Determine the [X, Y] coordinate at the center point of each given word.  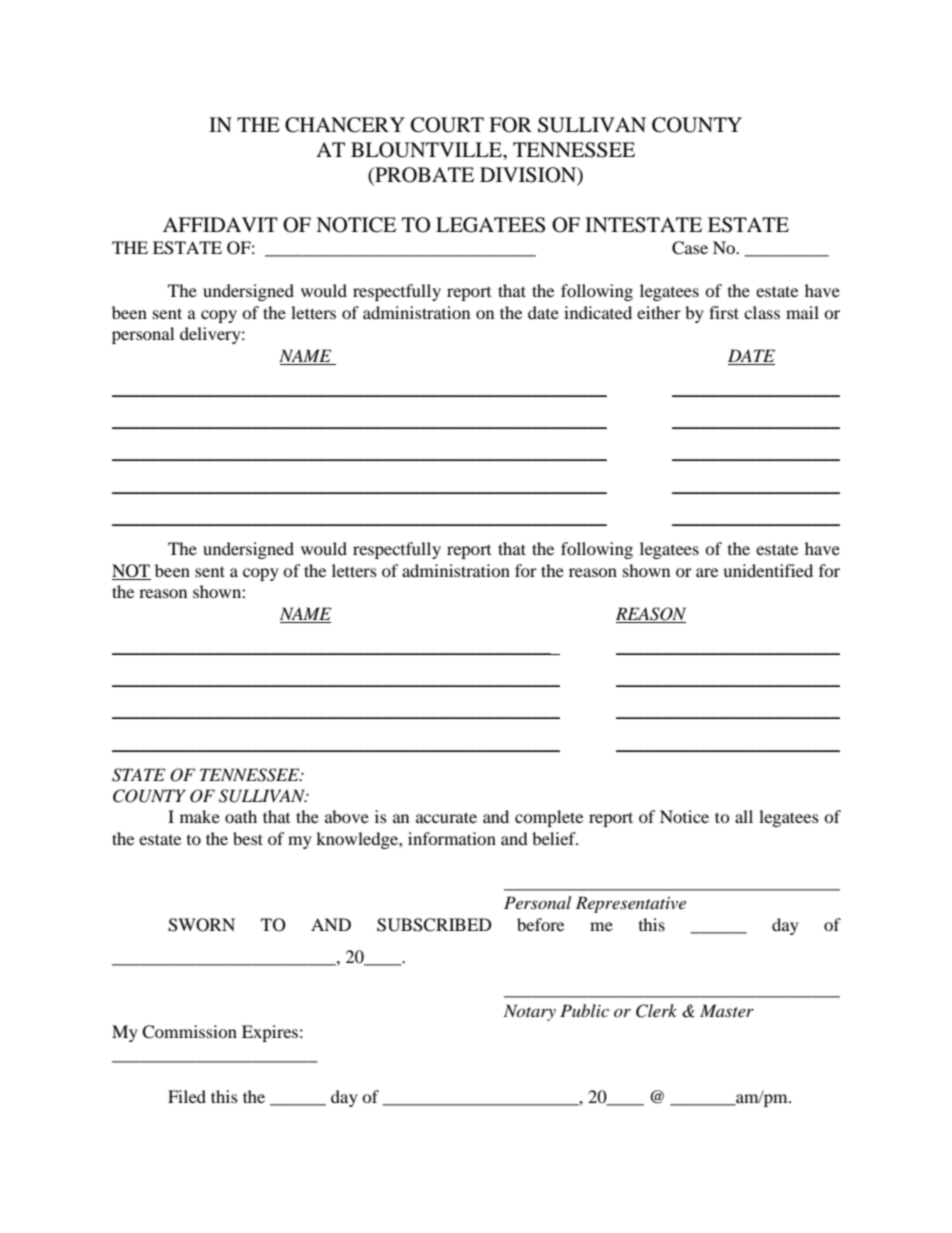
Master [727, 1010]
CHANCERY [345, 125]
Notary [530, 1012]
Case [690, 248]
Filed [187, 1096]
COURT [447, 125]
